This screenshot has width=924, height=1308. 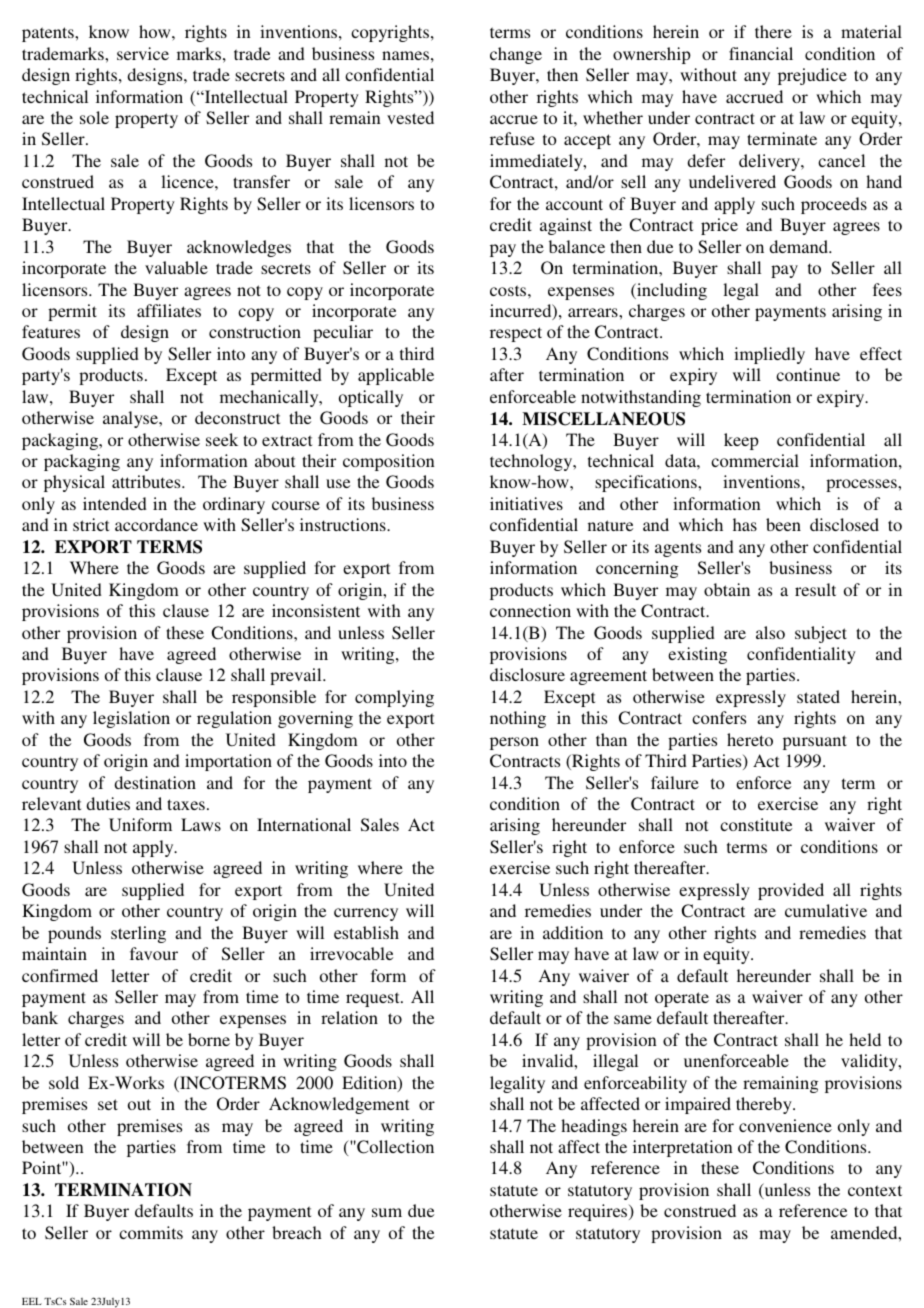 I want to click on disclosure, so click(x=527, y=674).
